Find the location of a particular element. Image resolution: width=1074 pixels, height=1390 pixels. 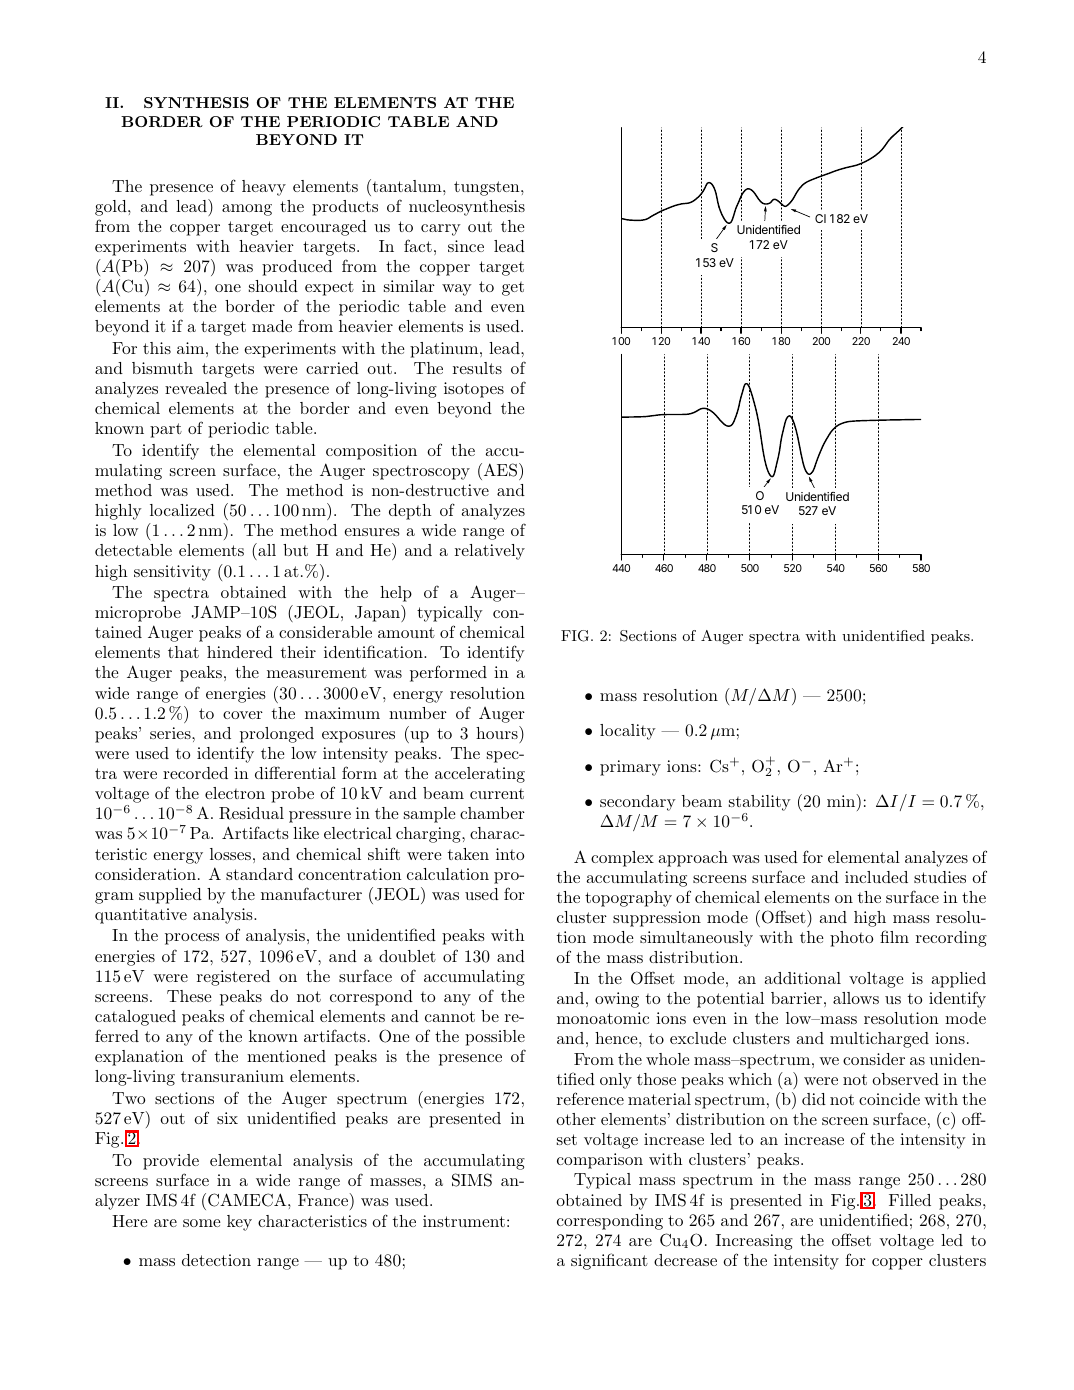

locality is located at coordinates (628, 732).
